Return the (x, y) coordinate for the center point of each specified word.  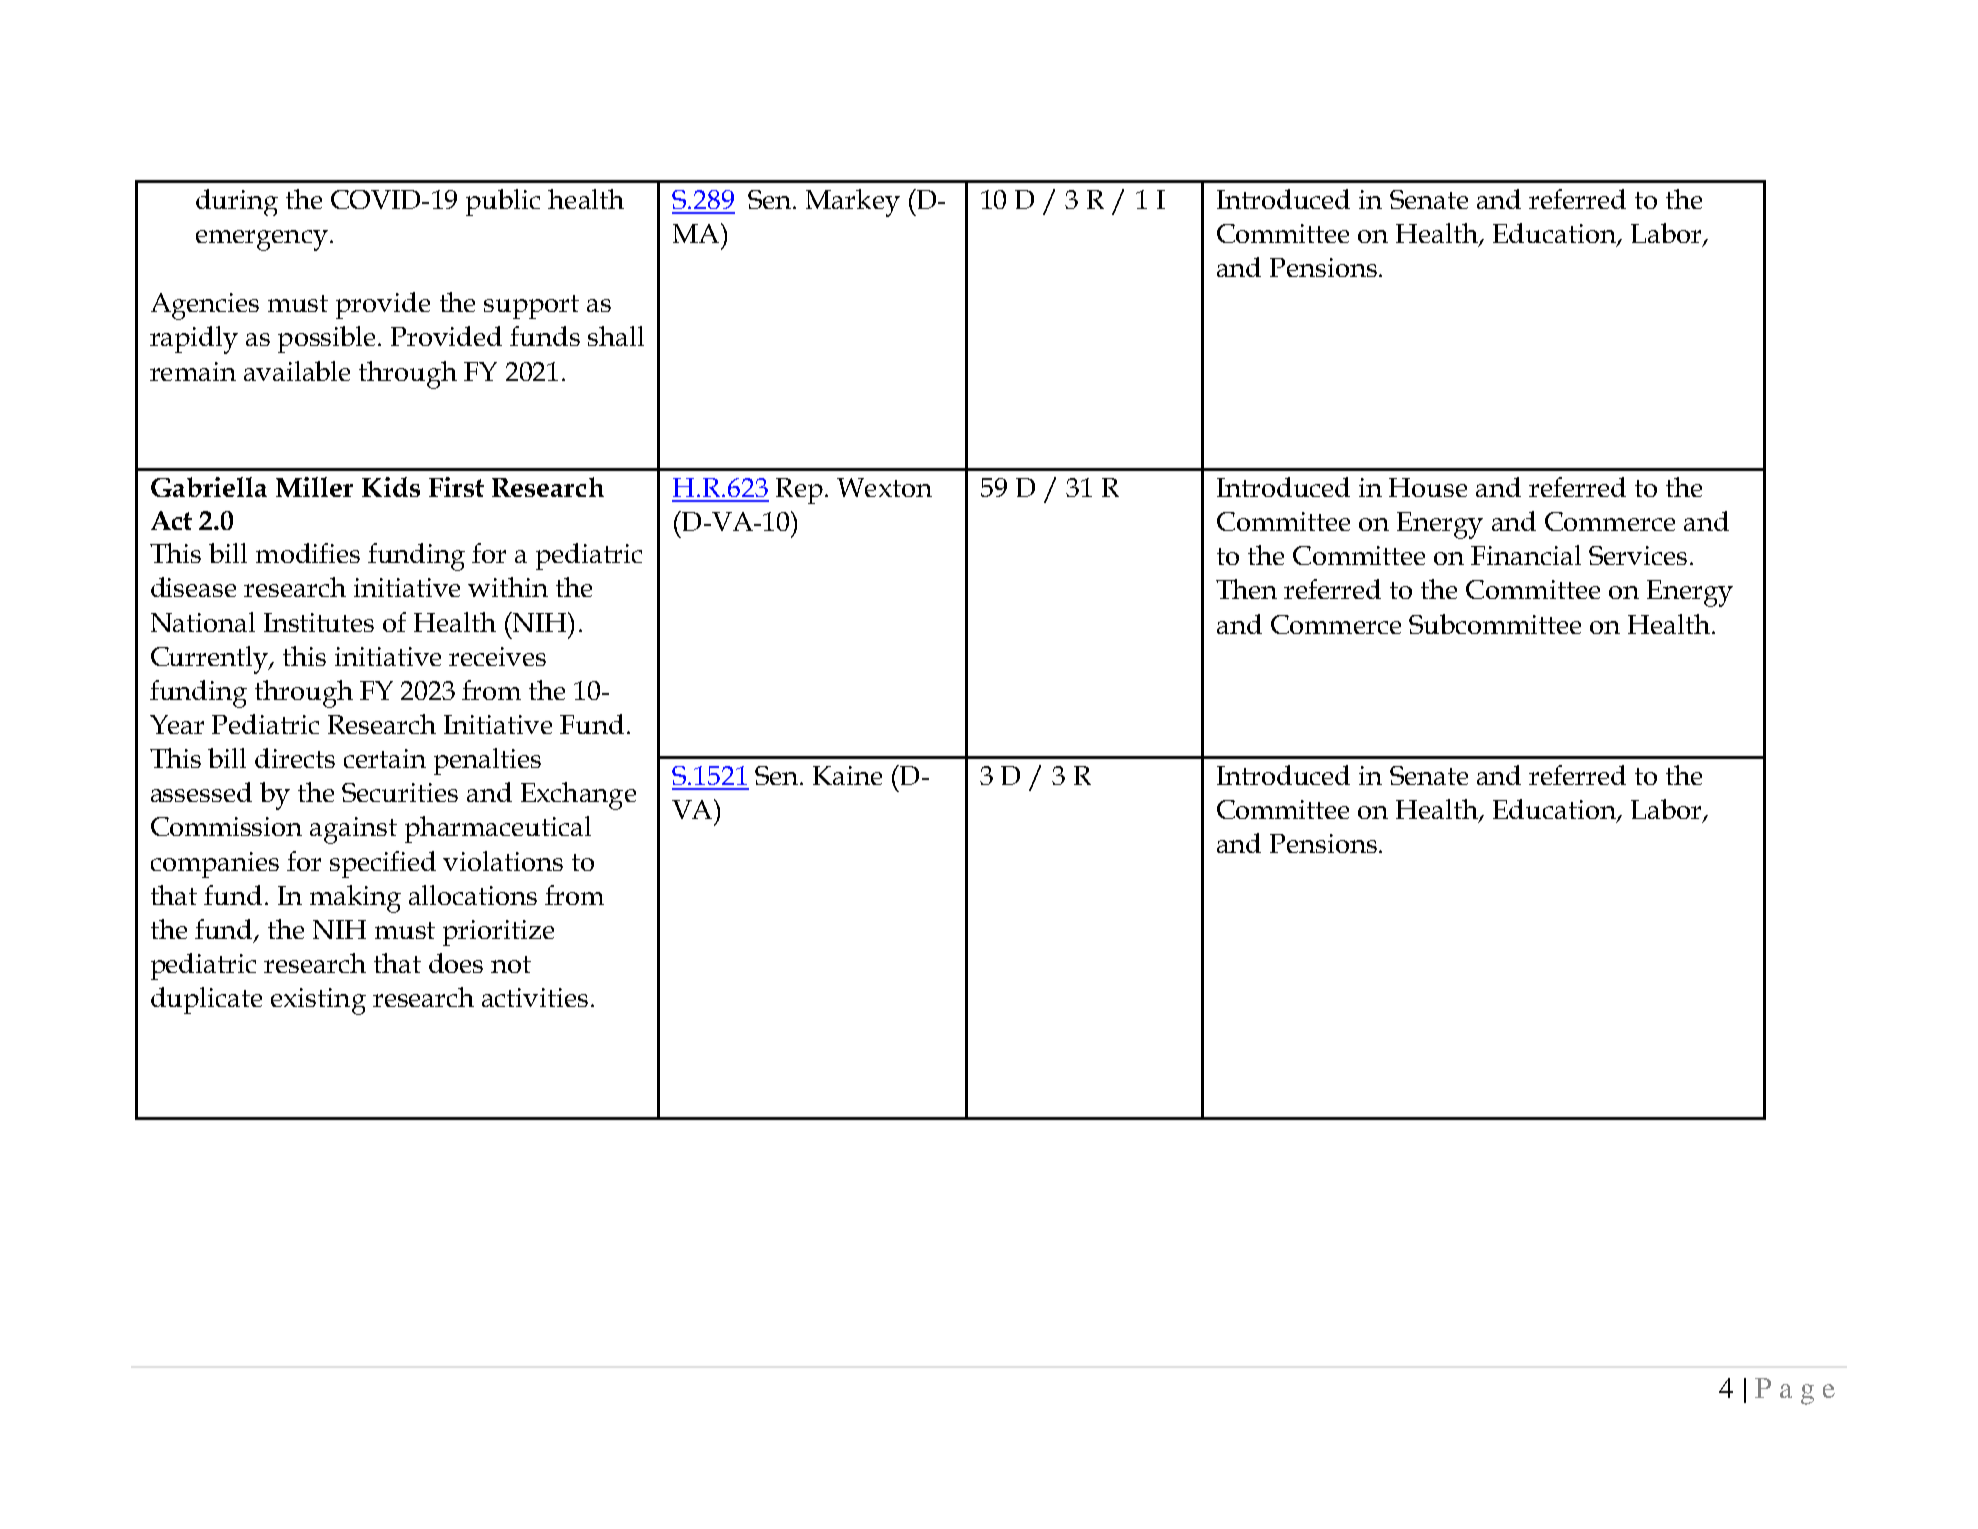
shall (616, 336)
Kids (391, 487)
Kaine (847, 775)
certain (385, 758)
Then (1246, 589)
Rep (799, 491)
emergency (262, 240)
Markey (853, 203)
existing (318, 1001)
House (1428, 487)
